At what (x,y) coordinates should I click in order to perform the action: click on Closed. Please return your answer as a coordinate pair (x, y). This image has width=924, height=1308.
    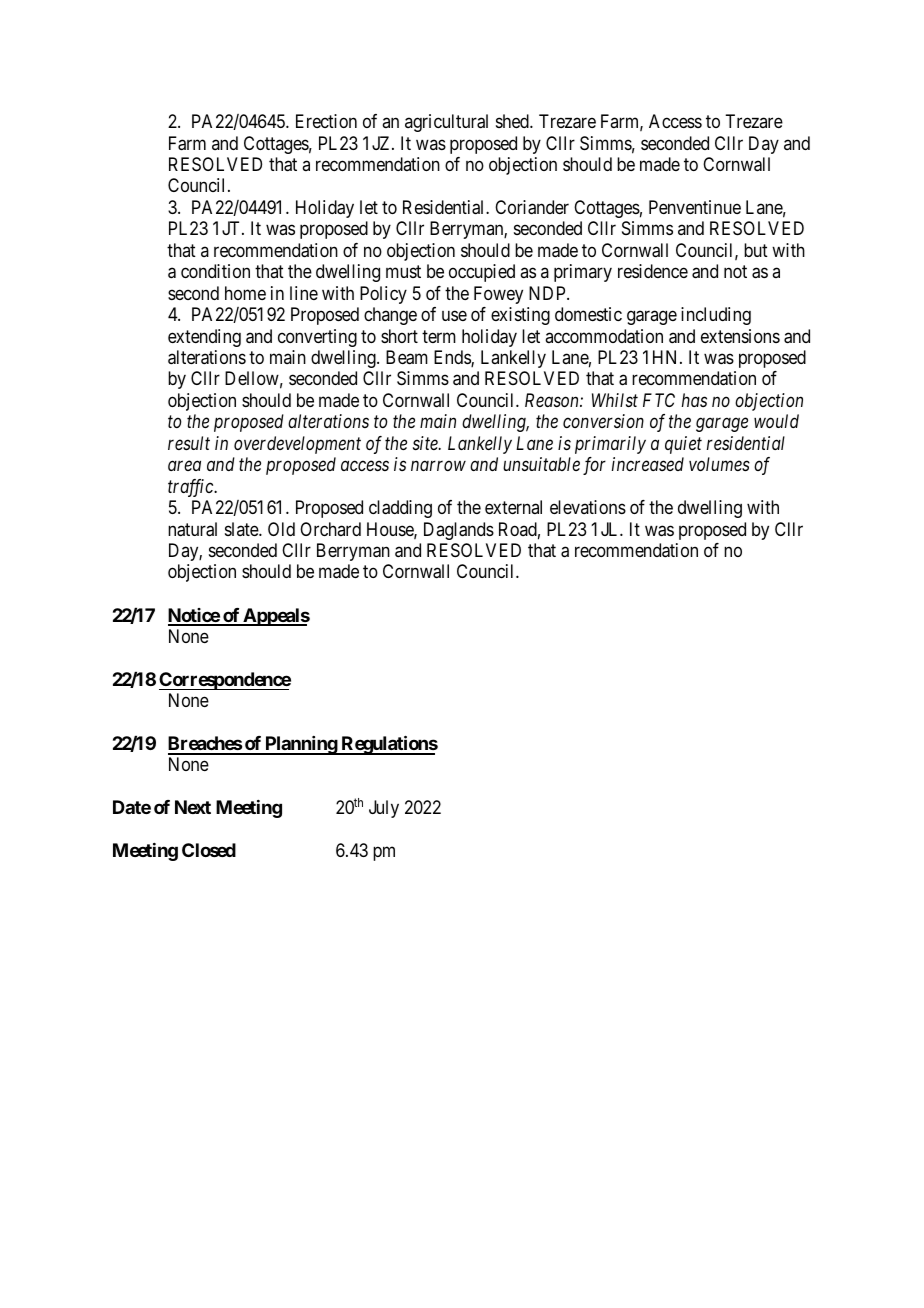
    Looking at the image, I should click on (209, 850).
